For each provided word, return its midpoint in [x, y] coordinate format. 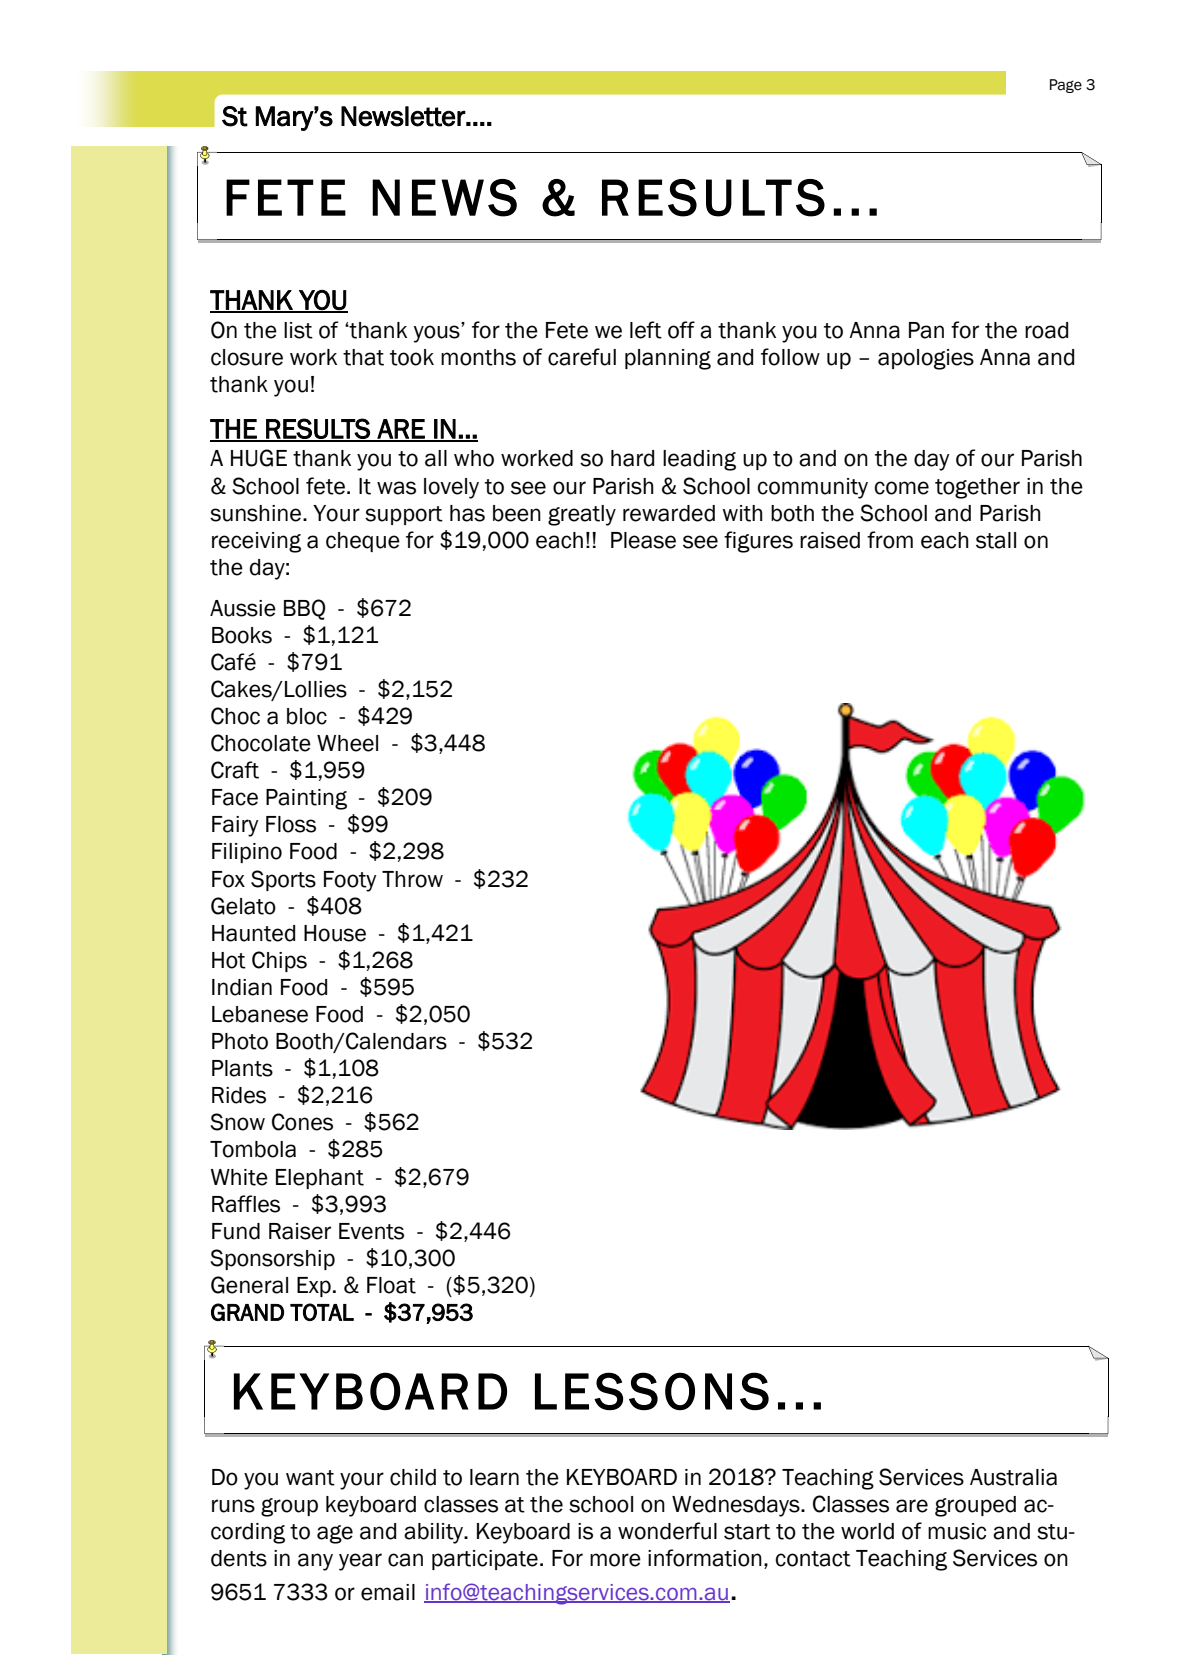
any [315, 1562]
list [298, 330]
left [646, 330]
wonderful [667, 1531]
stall [996, 540]
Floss [291, 824]
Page [1066, 86]
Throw [412, 879]
